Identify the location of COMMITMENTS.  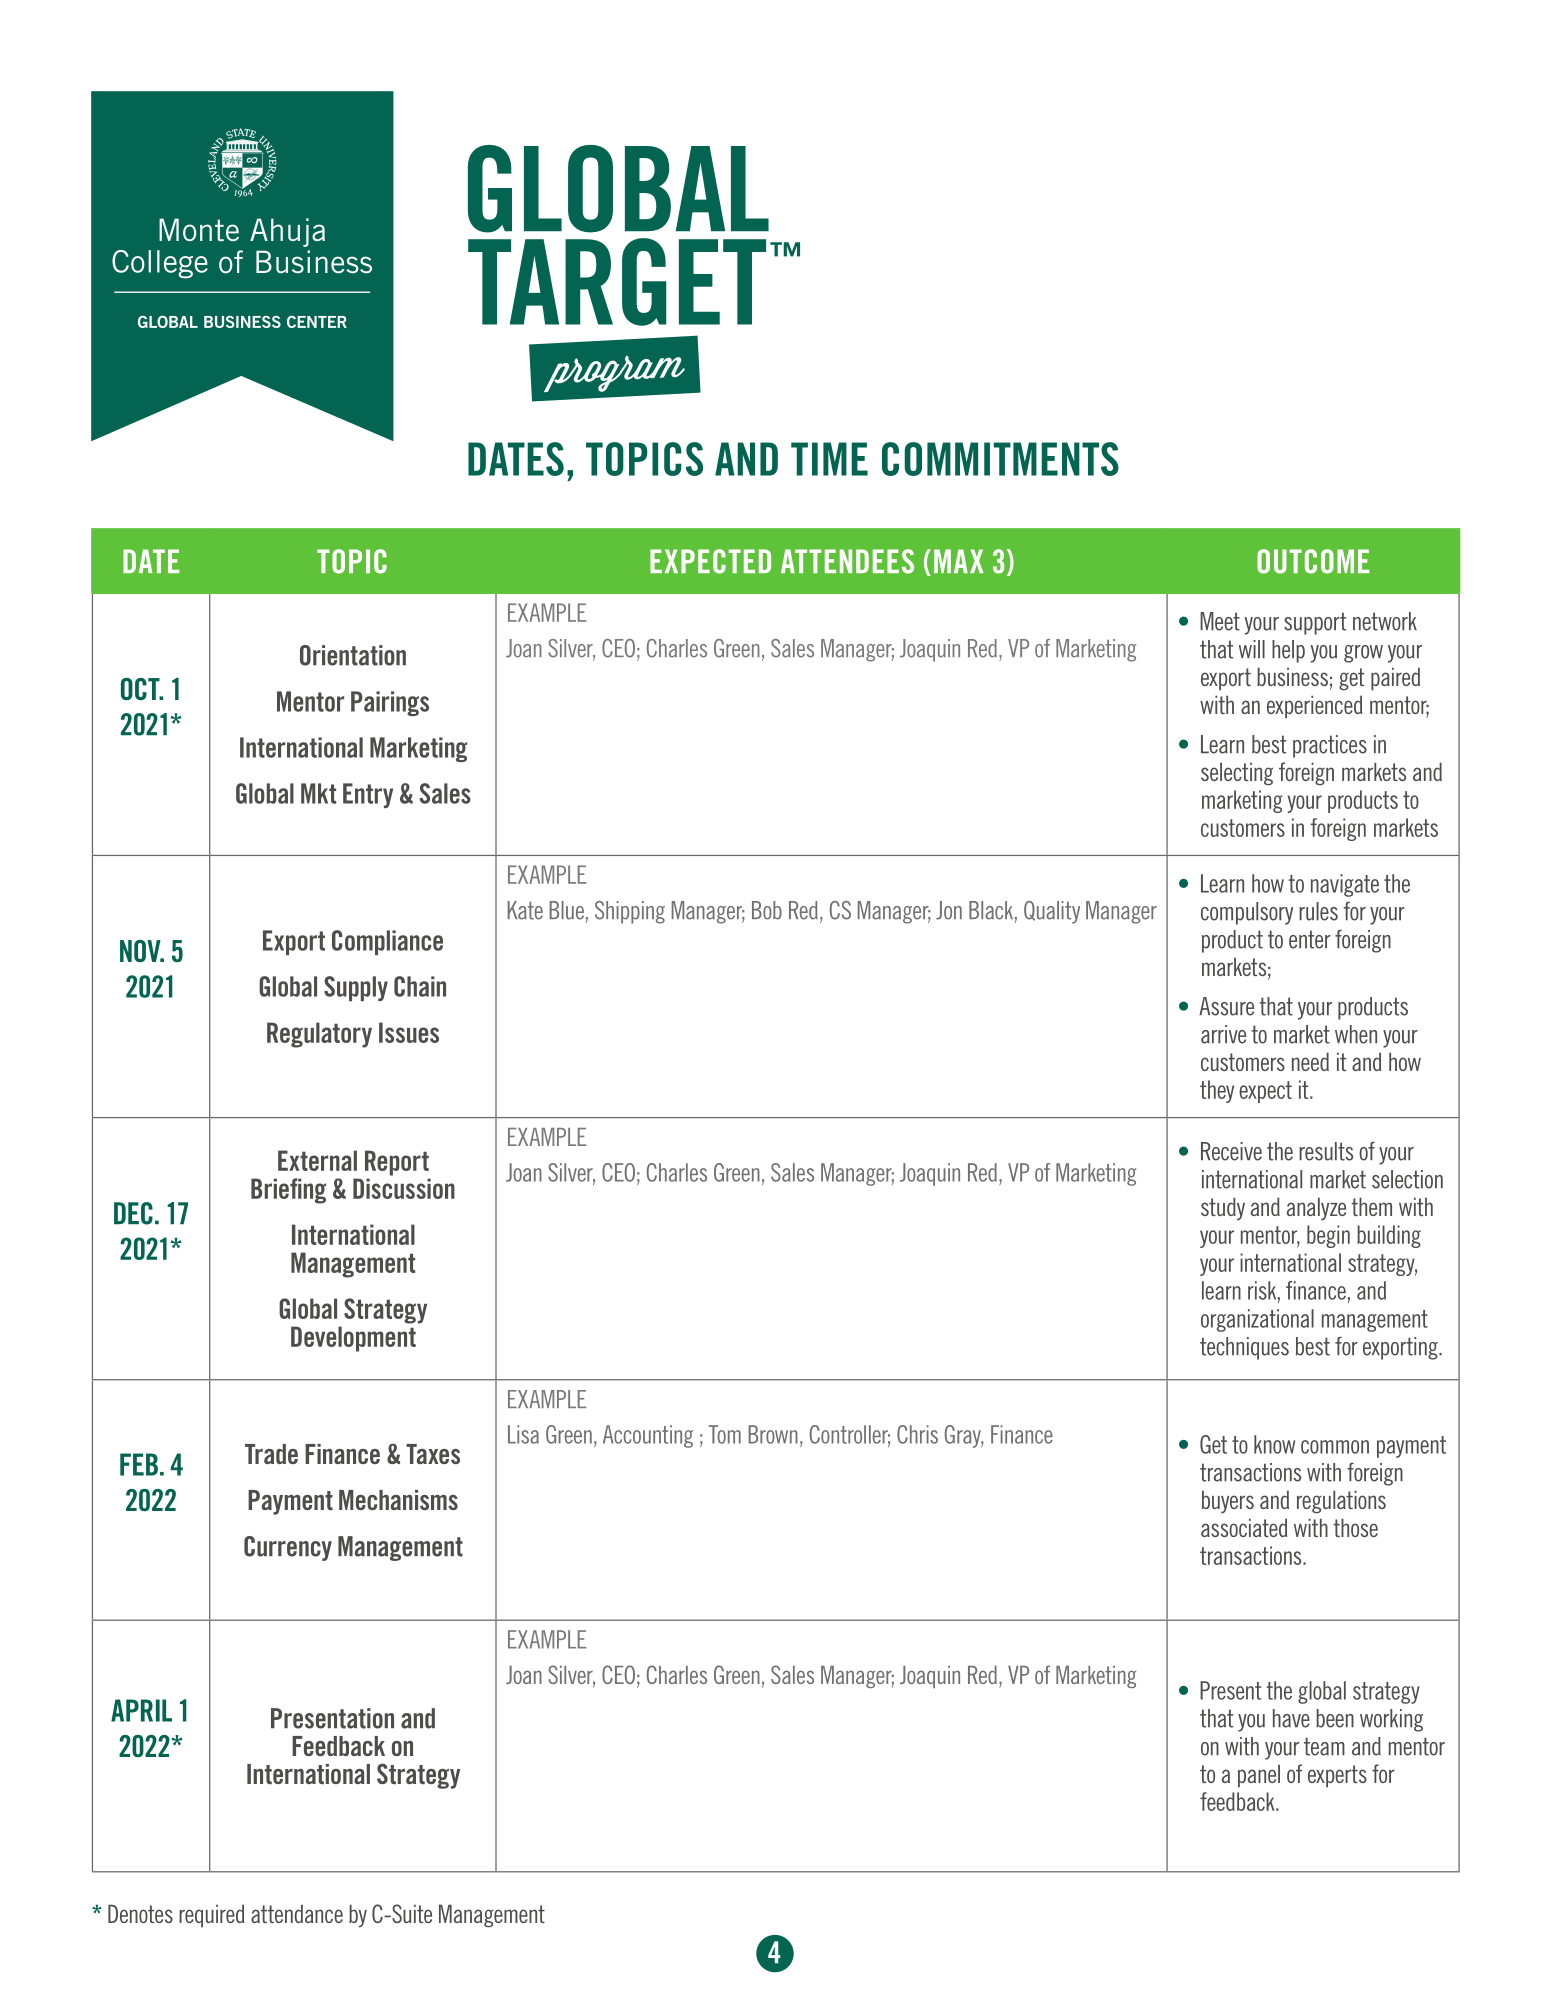
(1000, 459).
